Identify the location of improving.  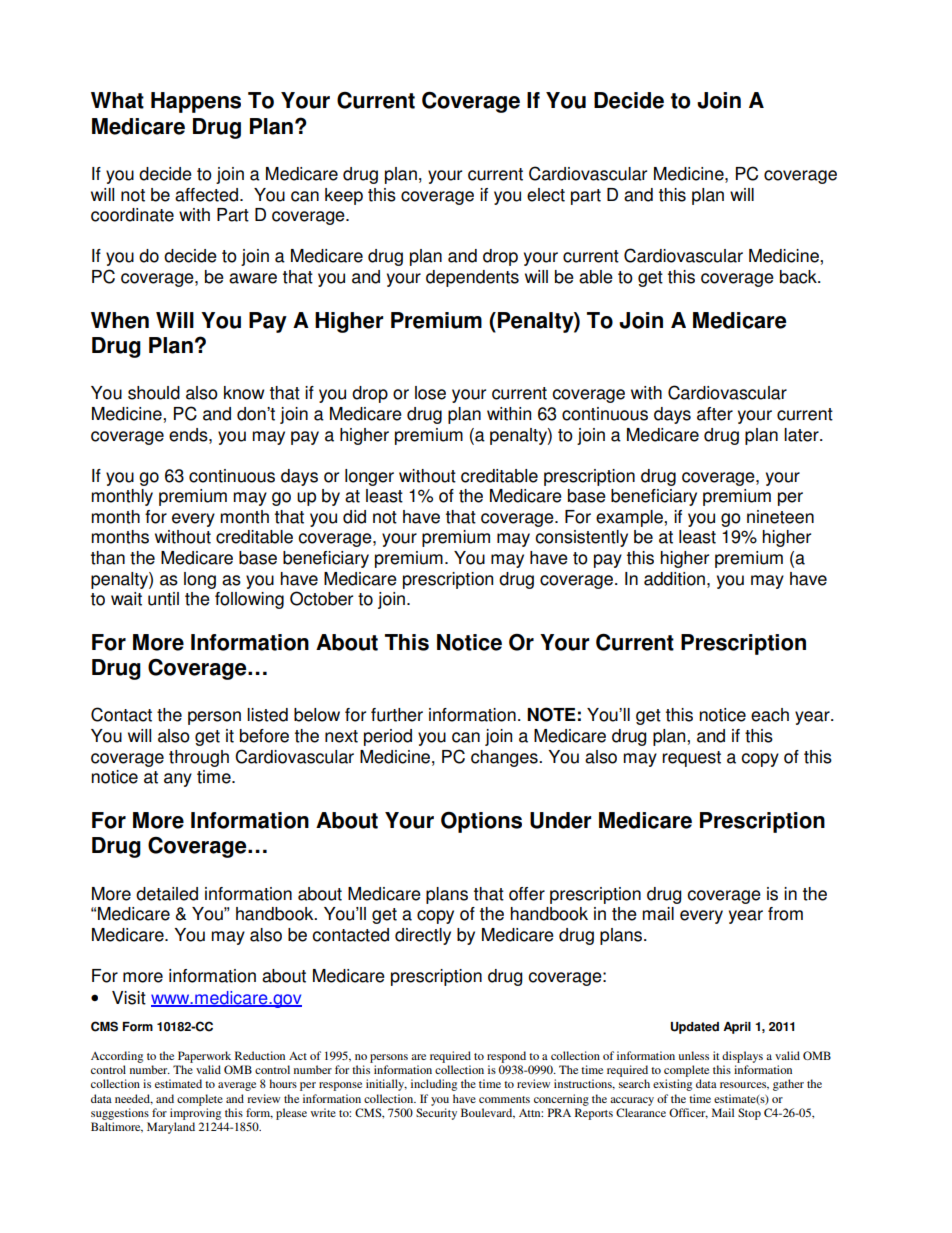
(195, 1114).
